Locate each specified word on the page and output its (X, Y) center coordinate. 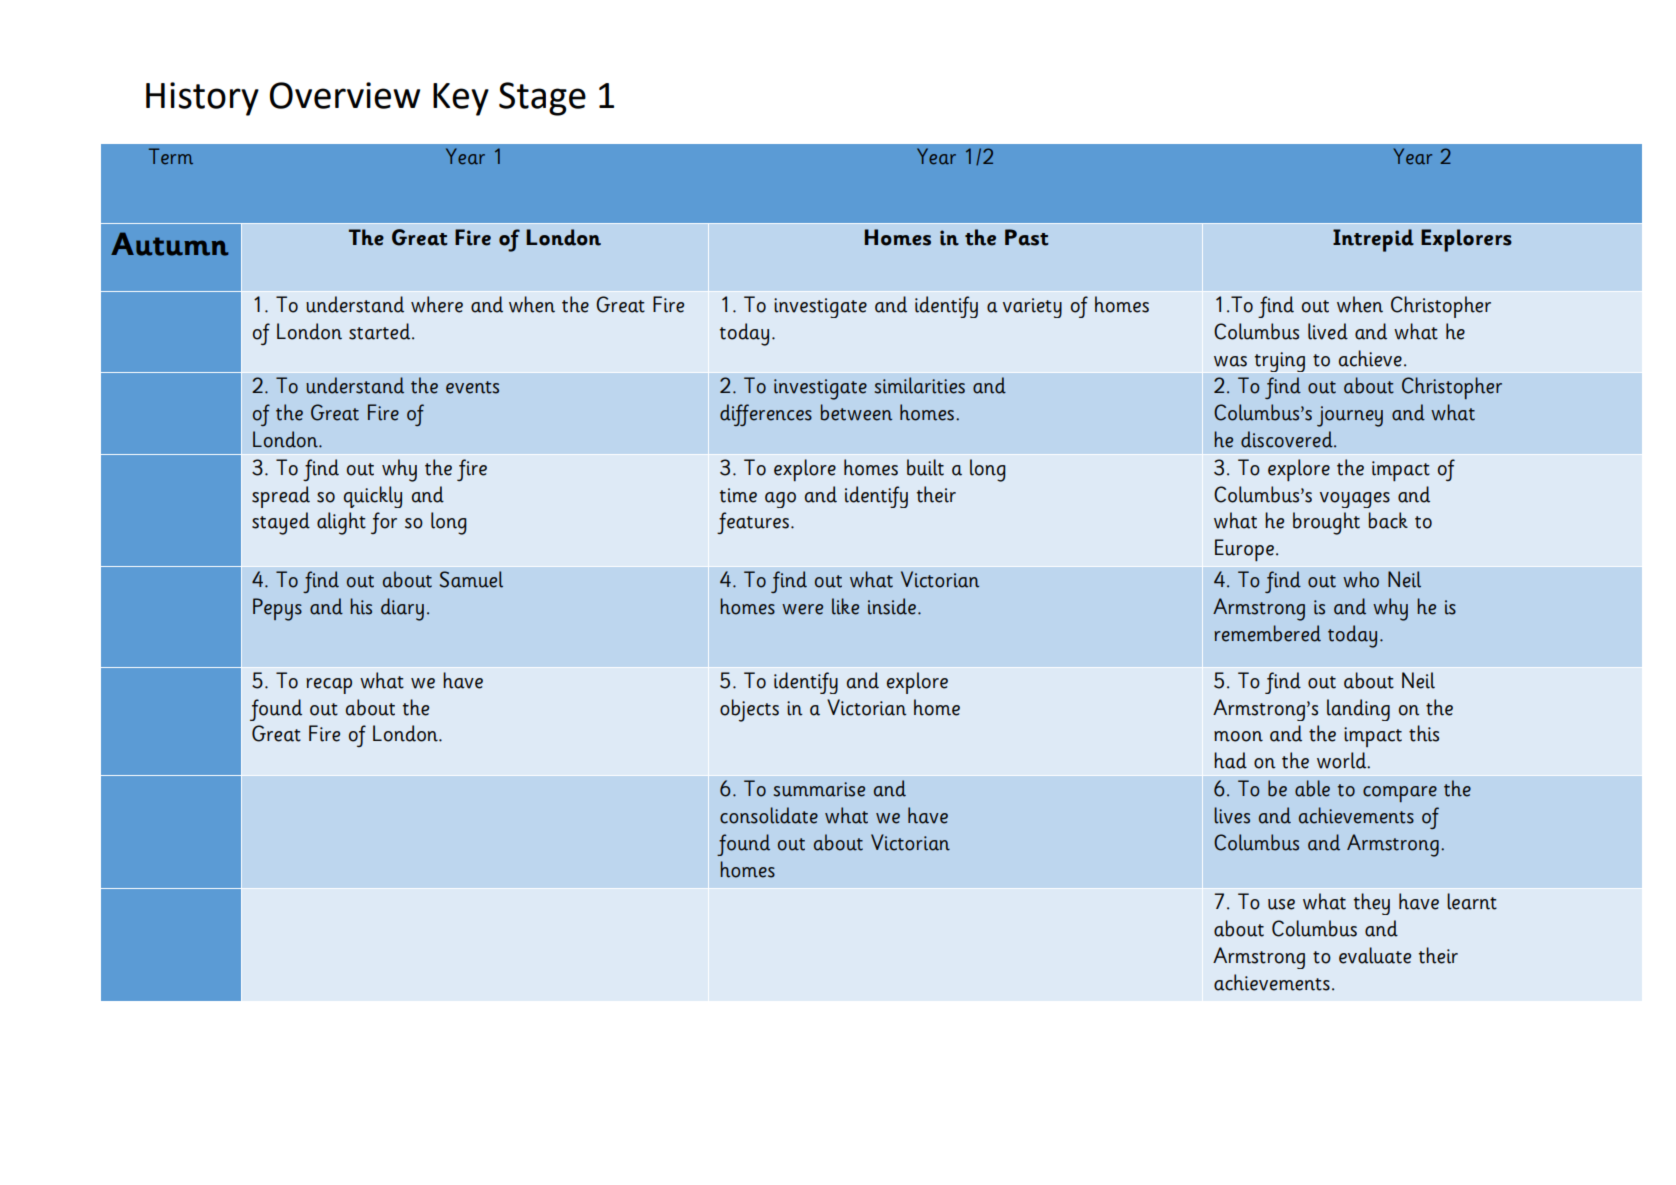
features (753, 523)
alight (341, 523)
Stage (542, 99)
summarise (819, 789)
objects (749, 710)
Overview (345, 95)
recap (329, 686)
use (1281, 904)
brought (1326, 523)
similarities (920, 385)
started (381, 331)
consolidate (769, 815)
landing (1358, 710)
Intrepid (1373, 240)
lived (1328, 331)
